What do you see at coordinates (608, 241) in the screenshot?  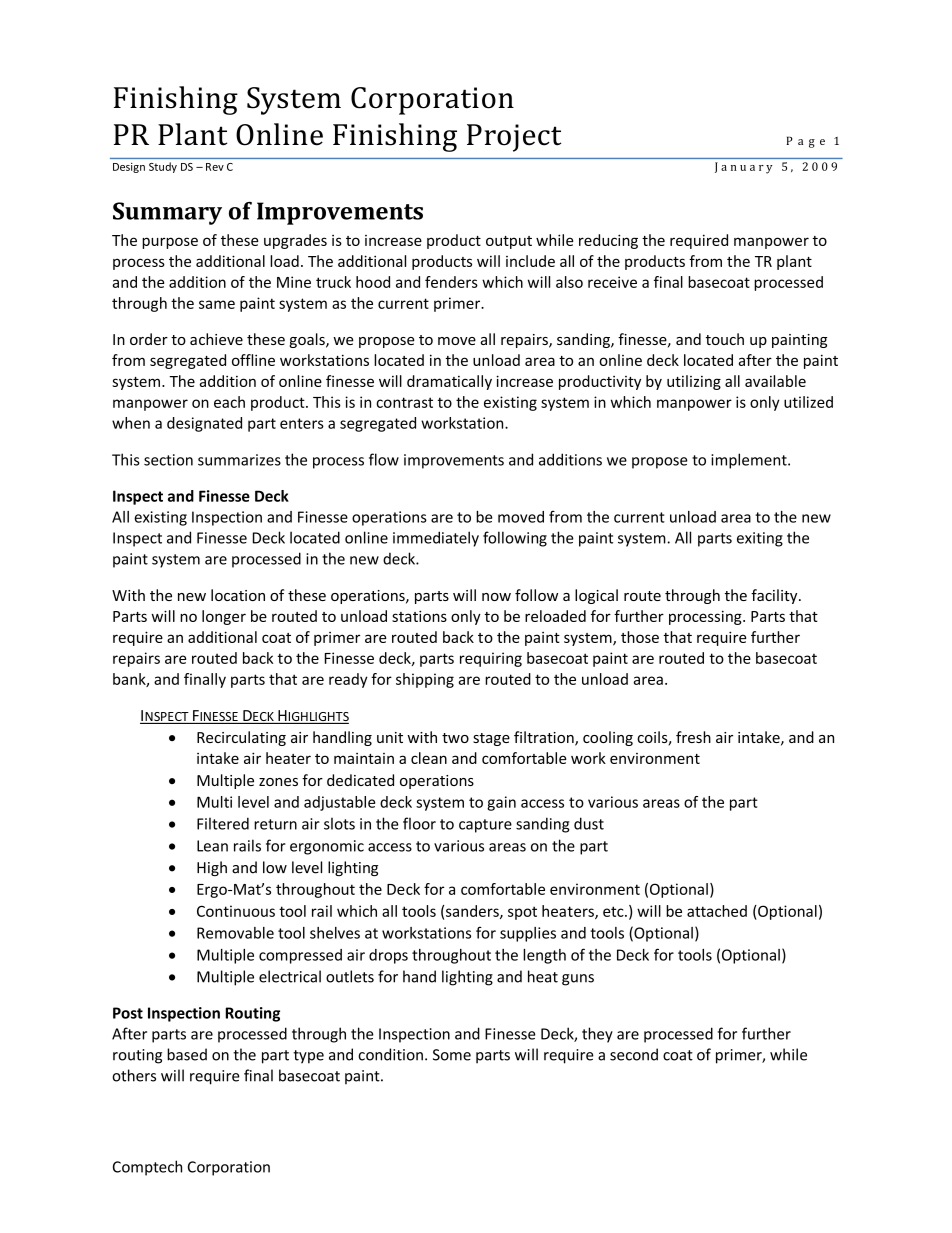 I see `reducing` at bounding box center [608, 241].
